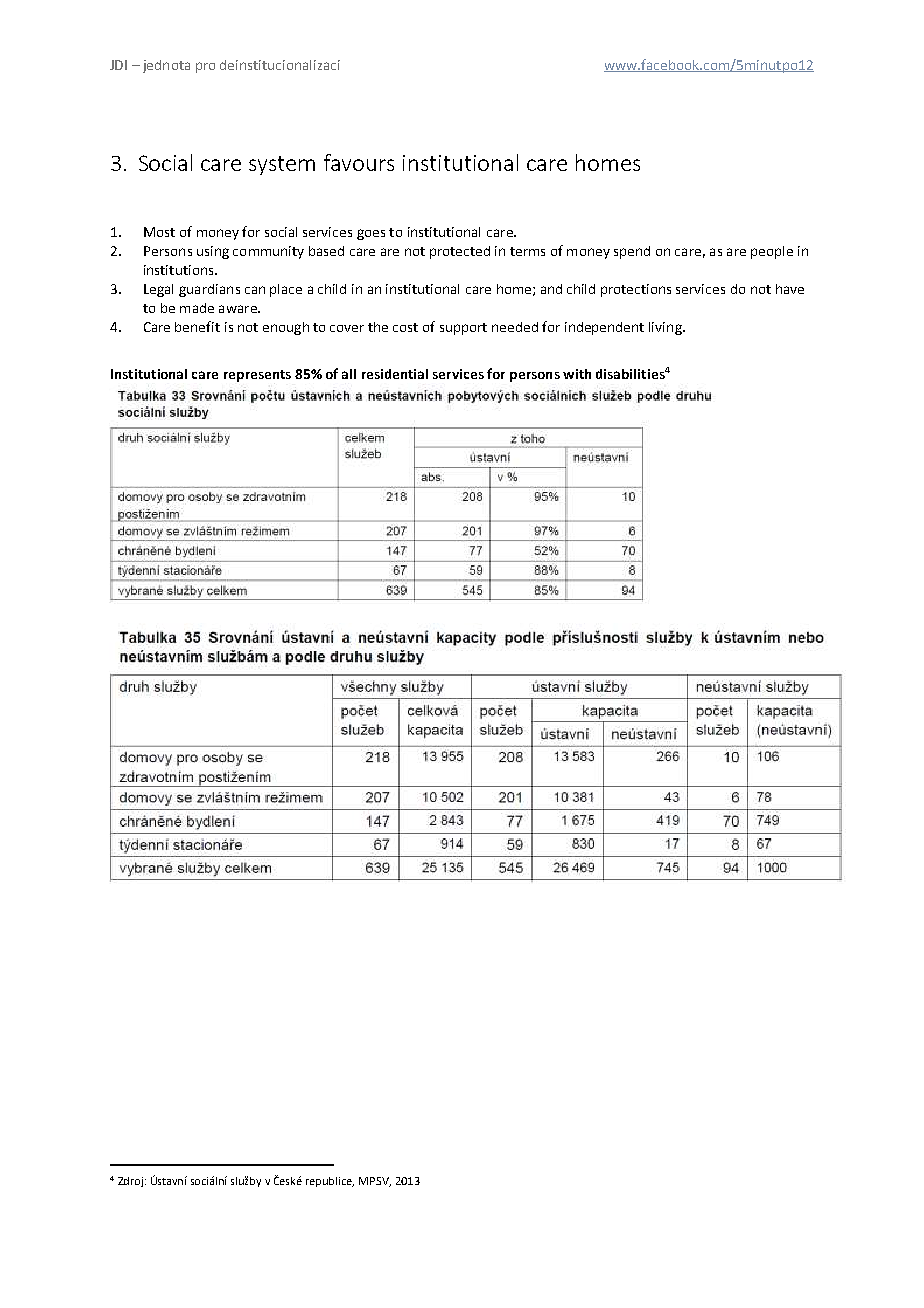  I want to click on with, so click(577, 374).
